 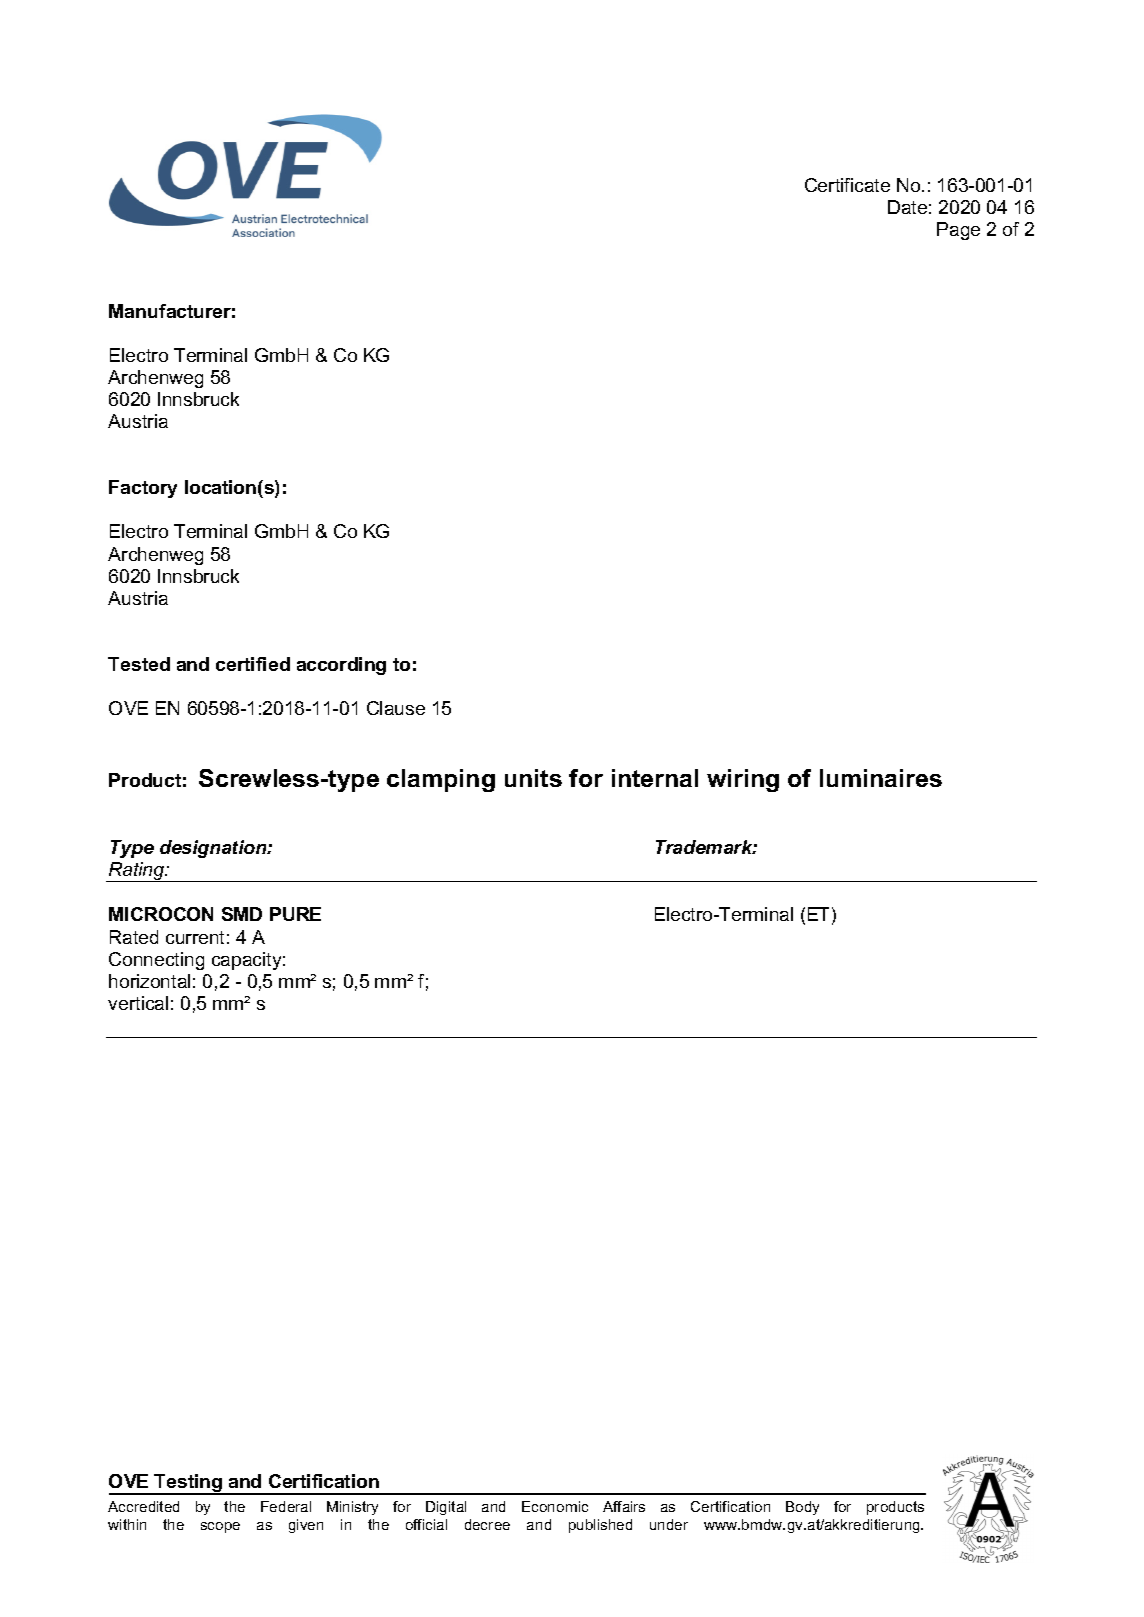 I want to click on Economic, so click(x=555, y=1506).
